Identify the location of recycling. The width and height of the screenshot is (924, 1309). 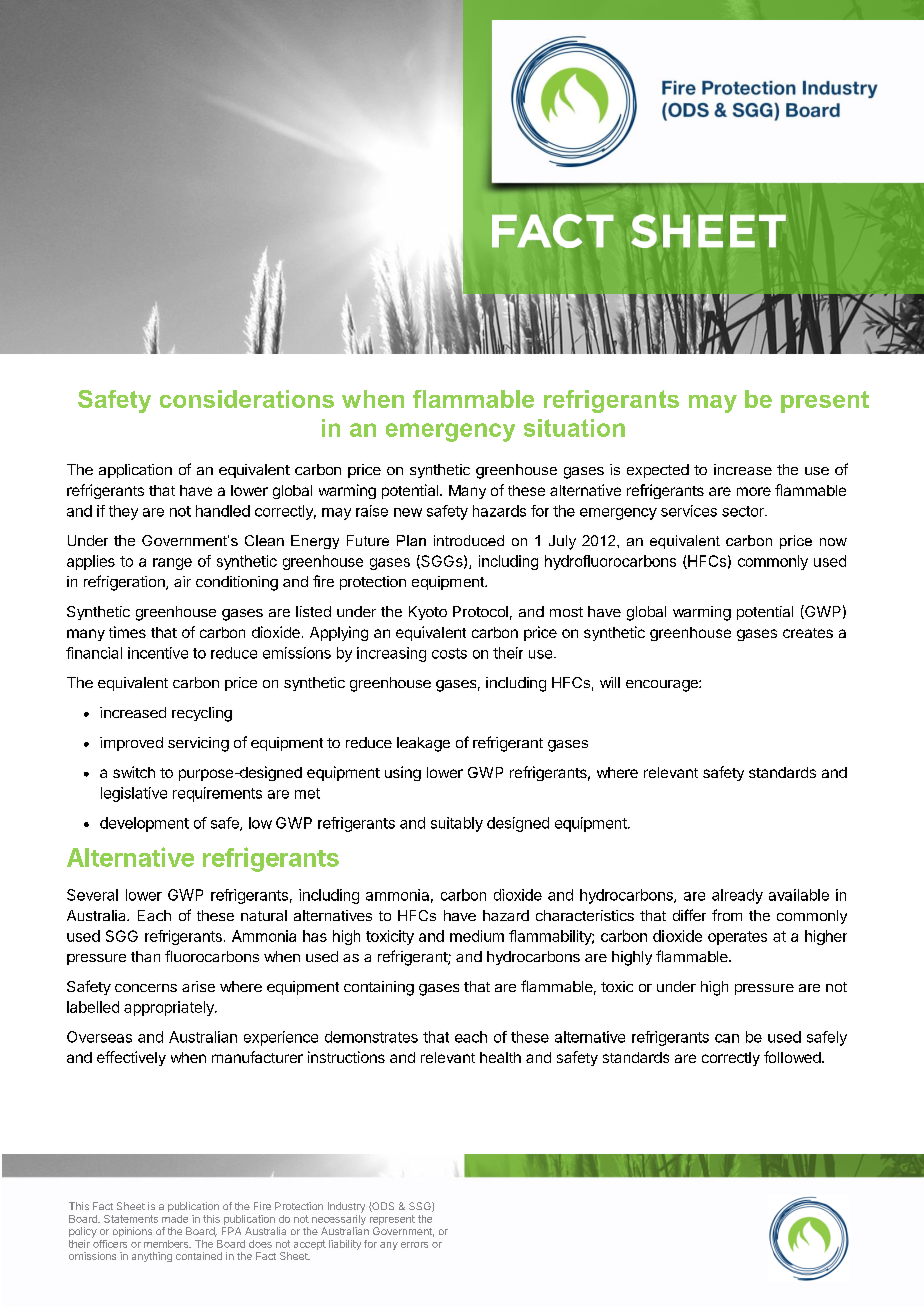
(202, 714).
